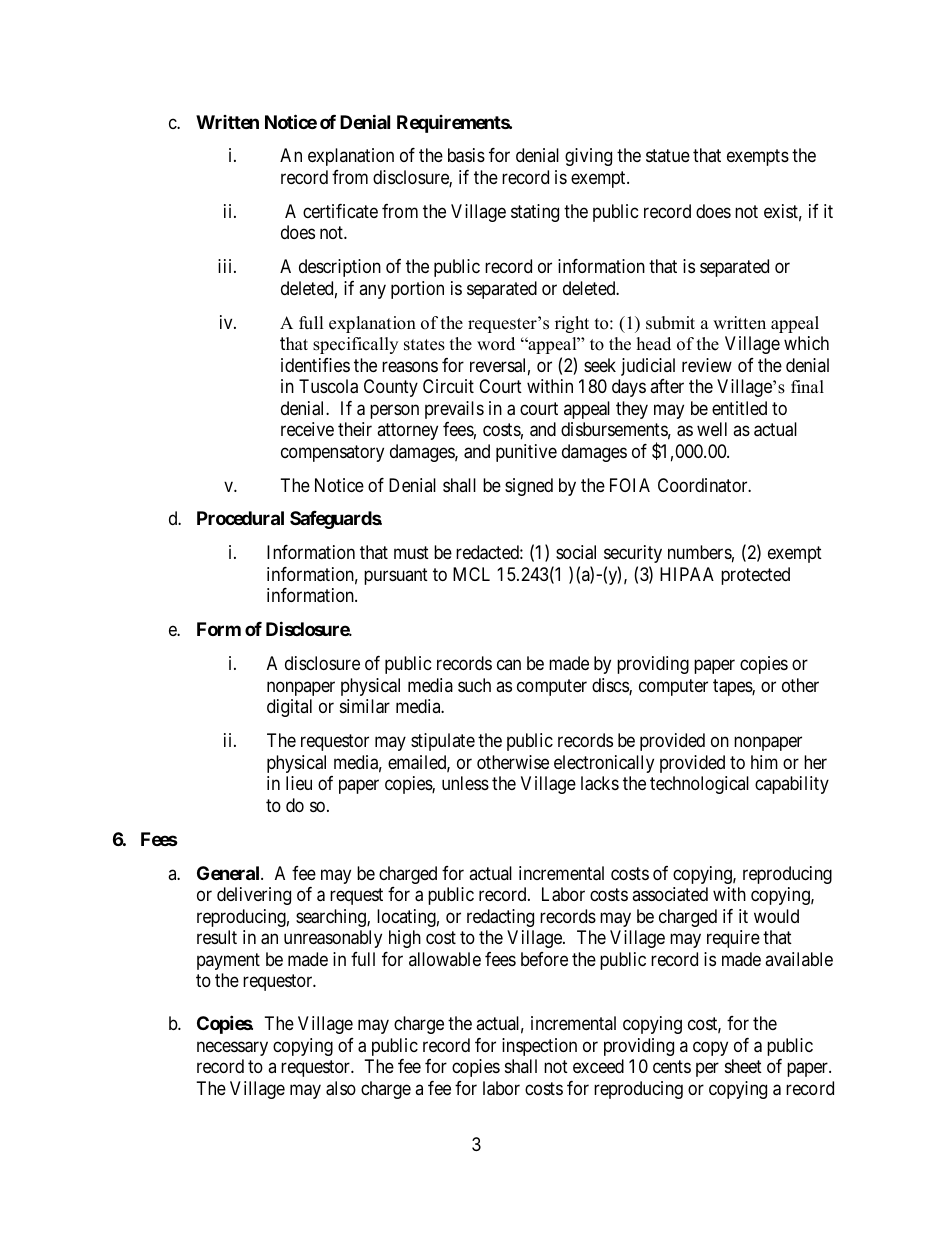  What do you see at coordinates (712, 429) in the document?
I see `well` at bounding box center [712, 429].
